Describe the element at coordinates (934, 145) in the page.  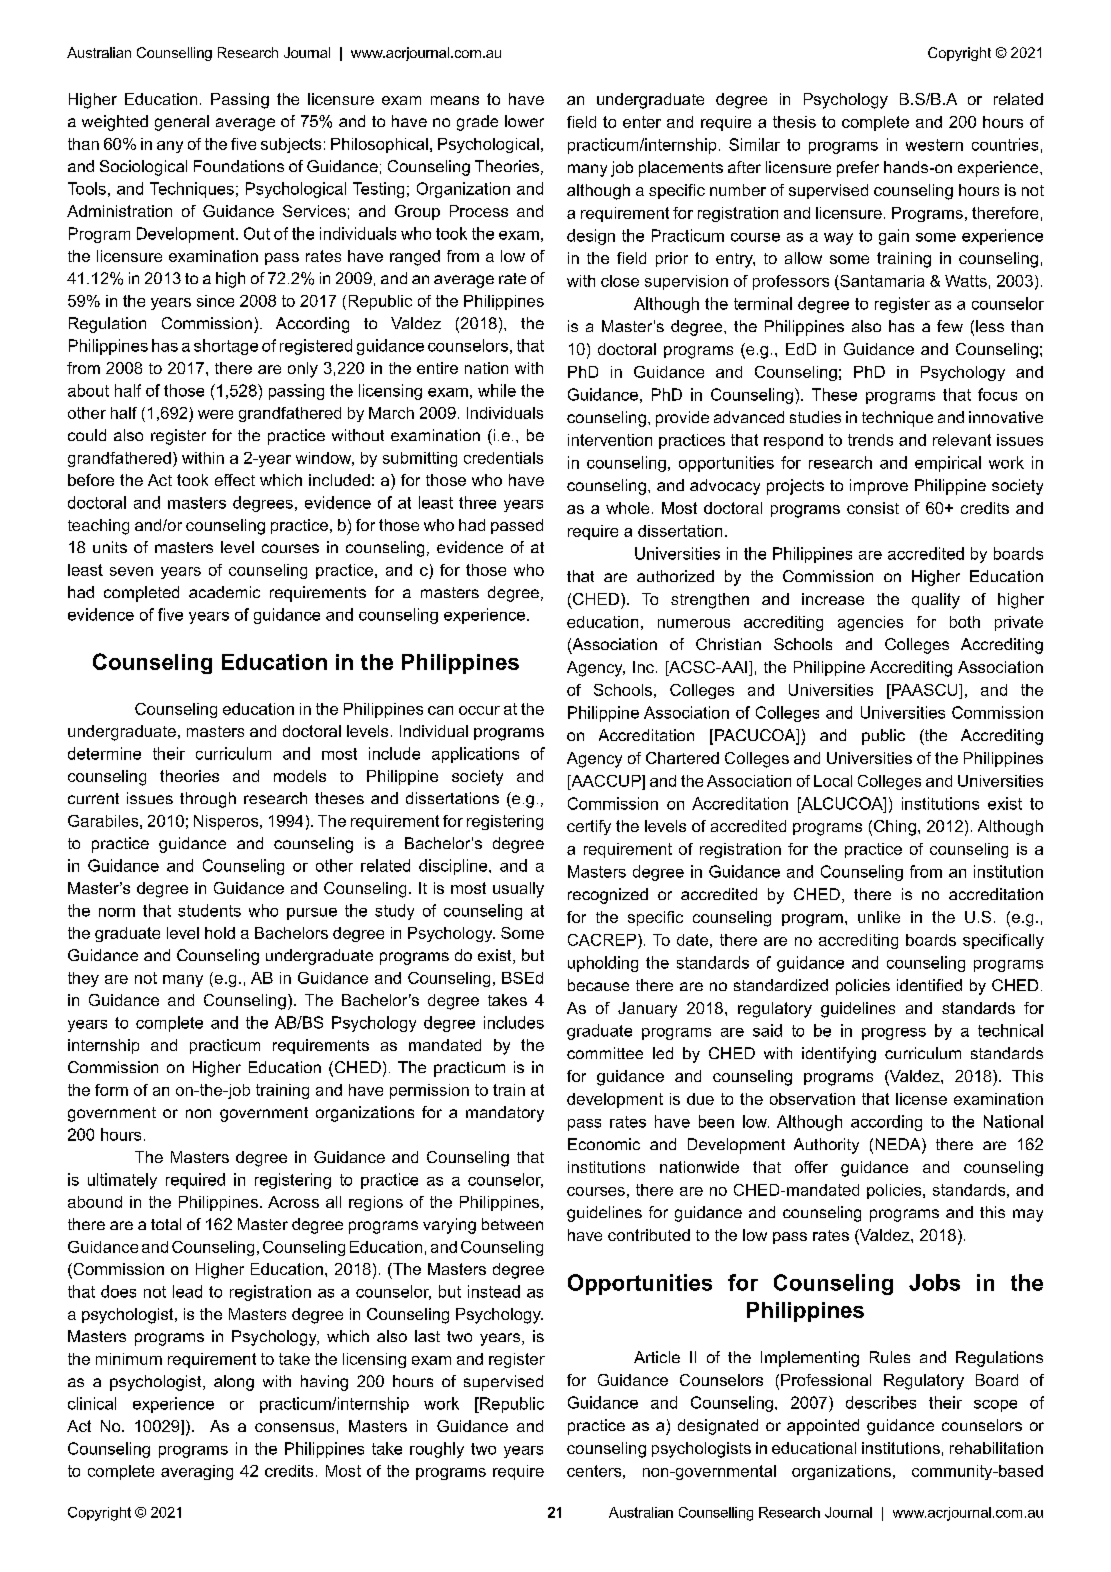
I see `western` at that location.
